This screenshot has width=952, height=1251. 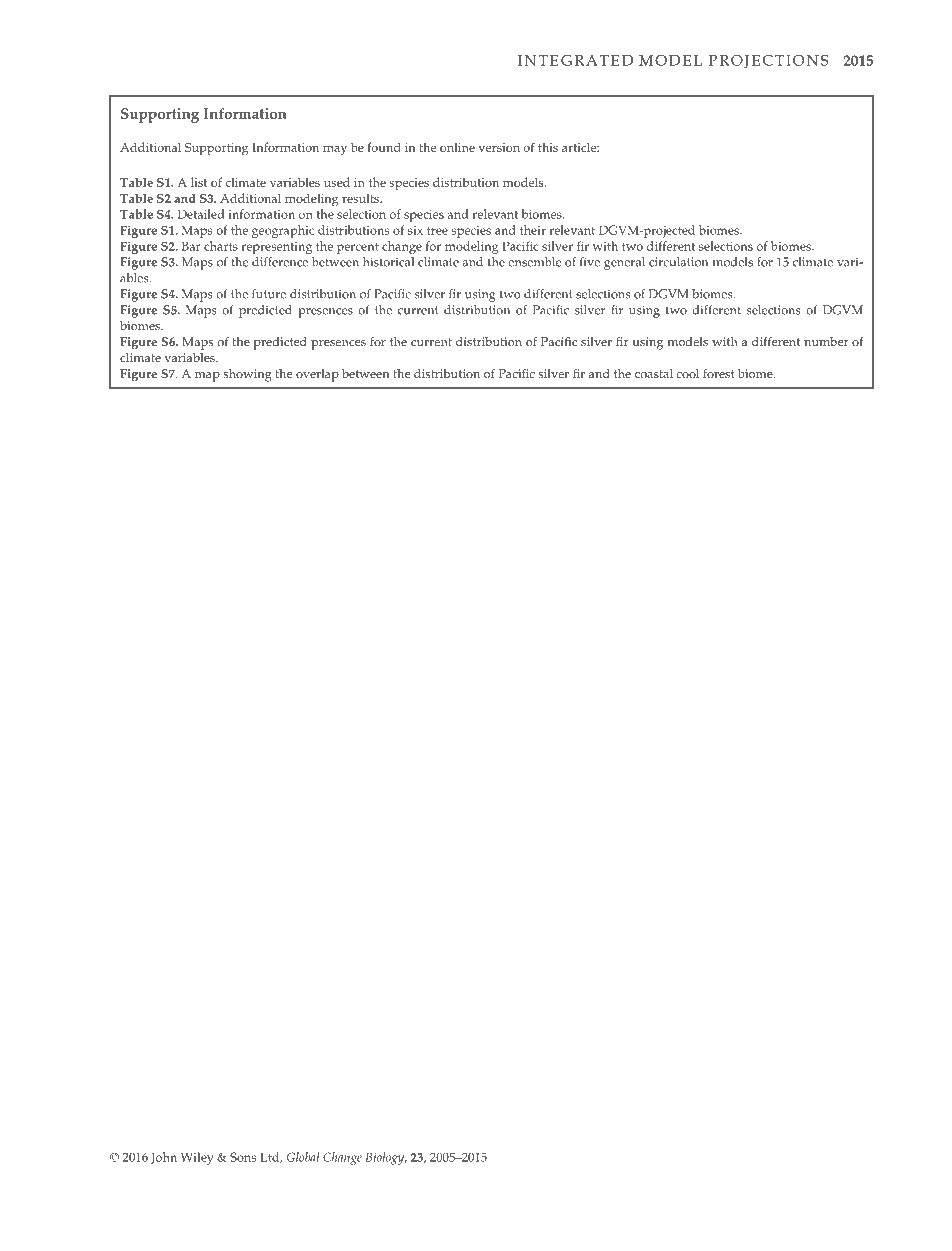 What do you see at coordinates (386, 1158) in the screenshot?
I see `Biology` at bounding box center [386, 1158].
